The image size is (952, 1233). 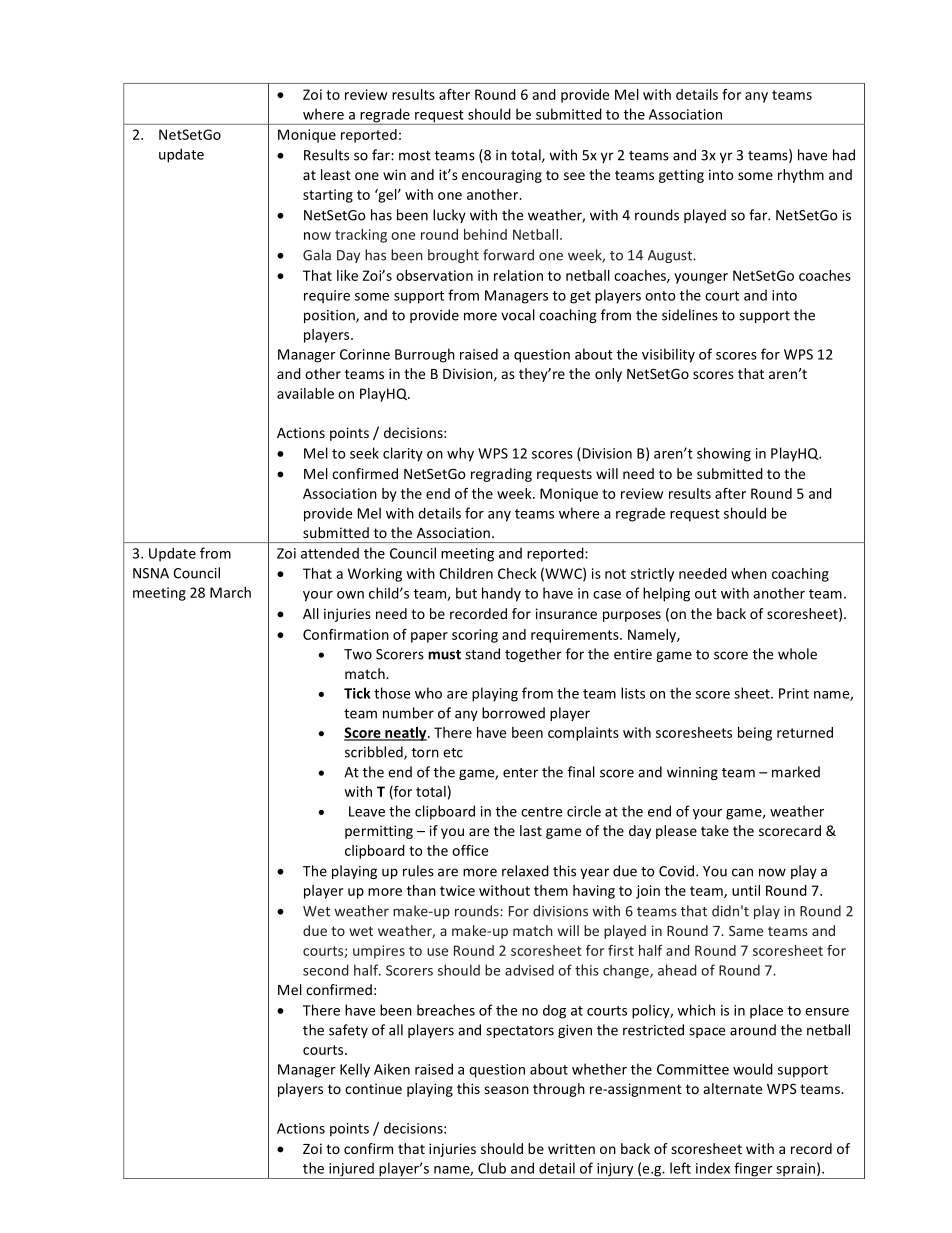 I want to click on encouraging, so click(x=502, y=176).
